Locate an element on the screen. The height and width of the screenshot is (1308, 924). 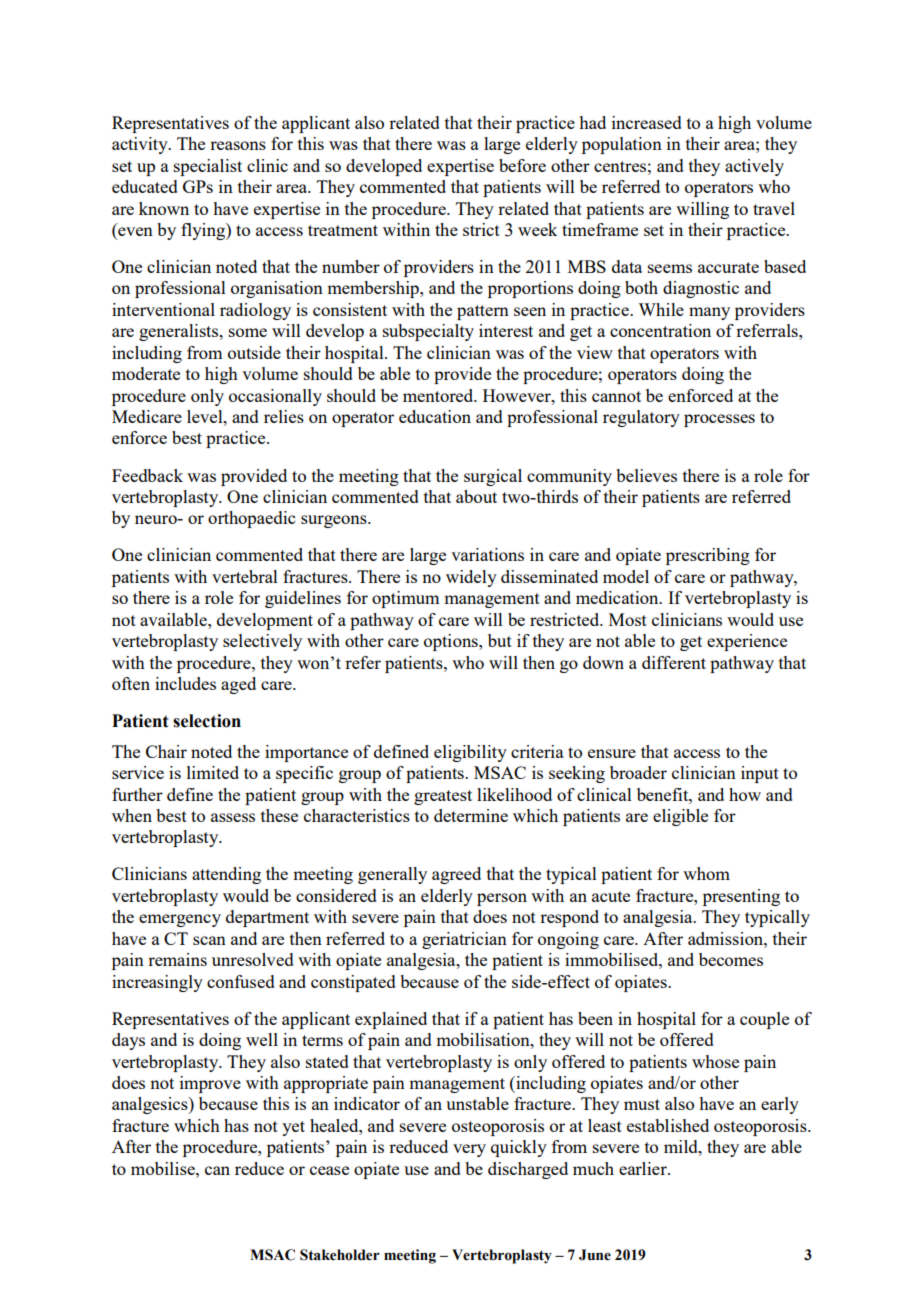
before is located at coordinates (522, 165).
